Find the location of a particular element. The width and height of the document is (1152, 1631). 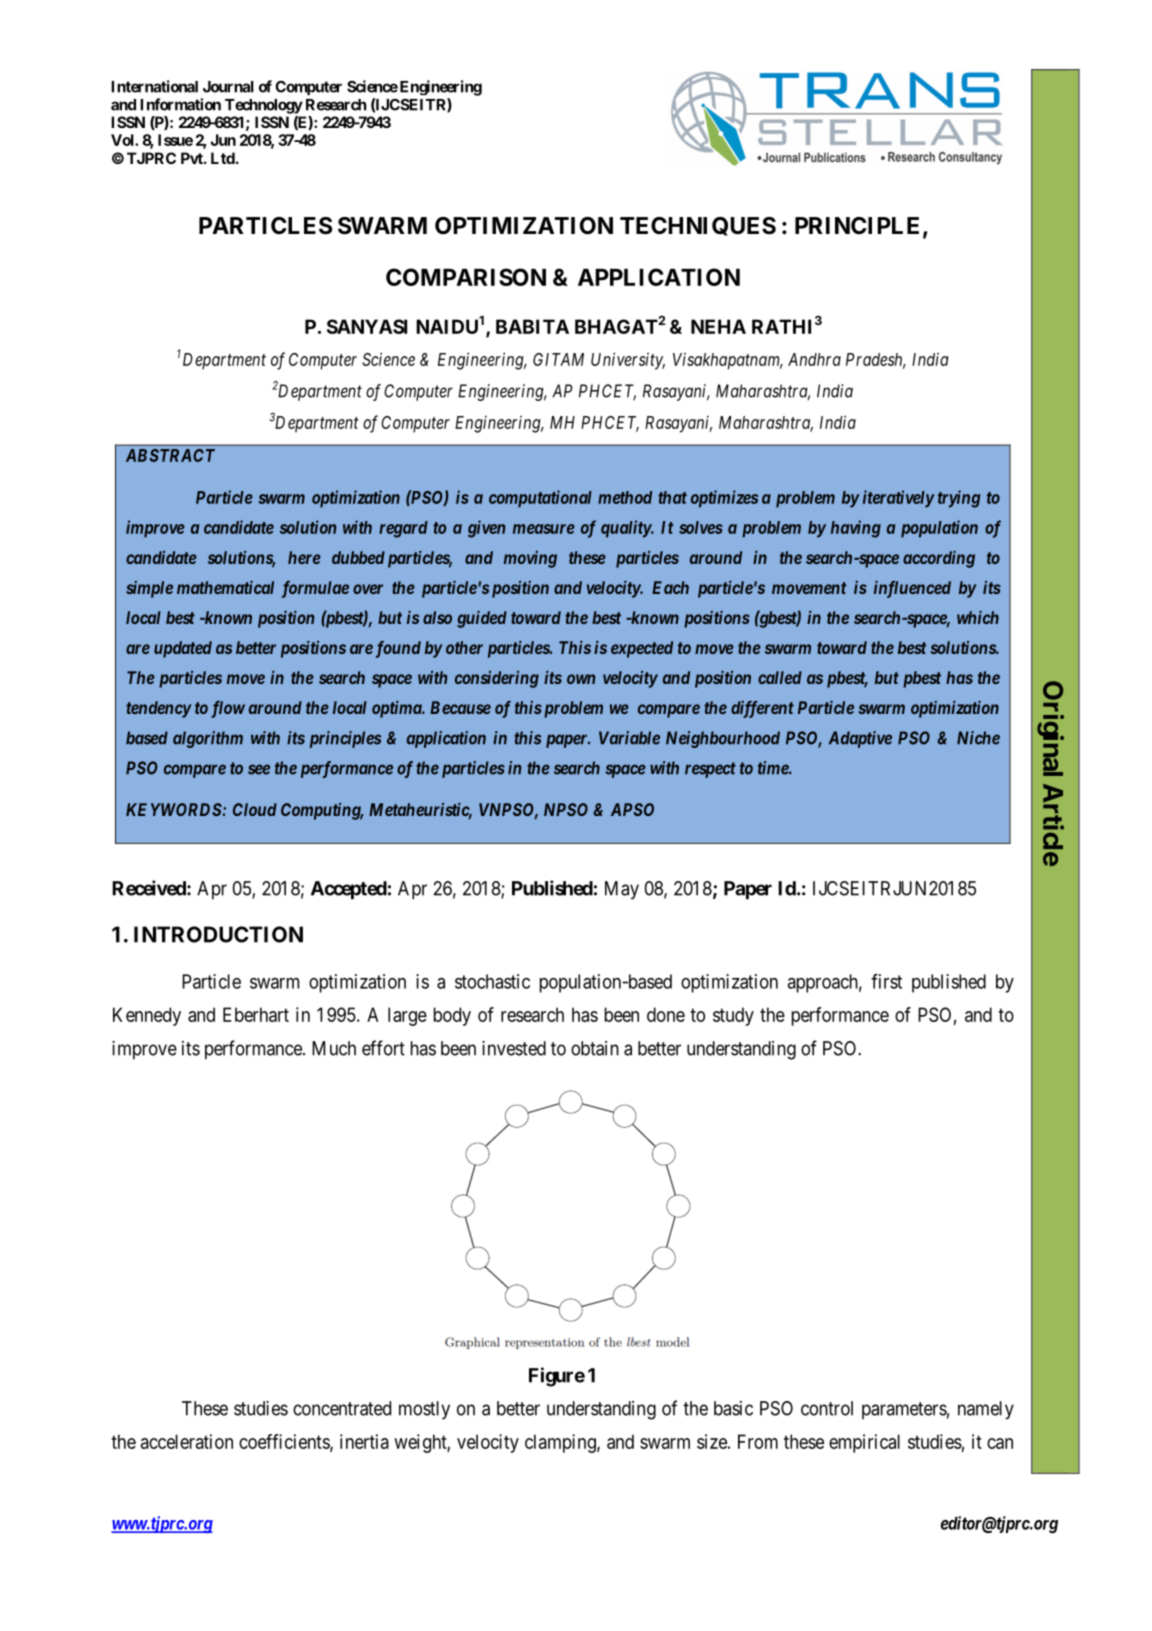

acceleration is located at coordinates (187, 1441).
